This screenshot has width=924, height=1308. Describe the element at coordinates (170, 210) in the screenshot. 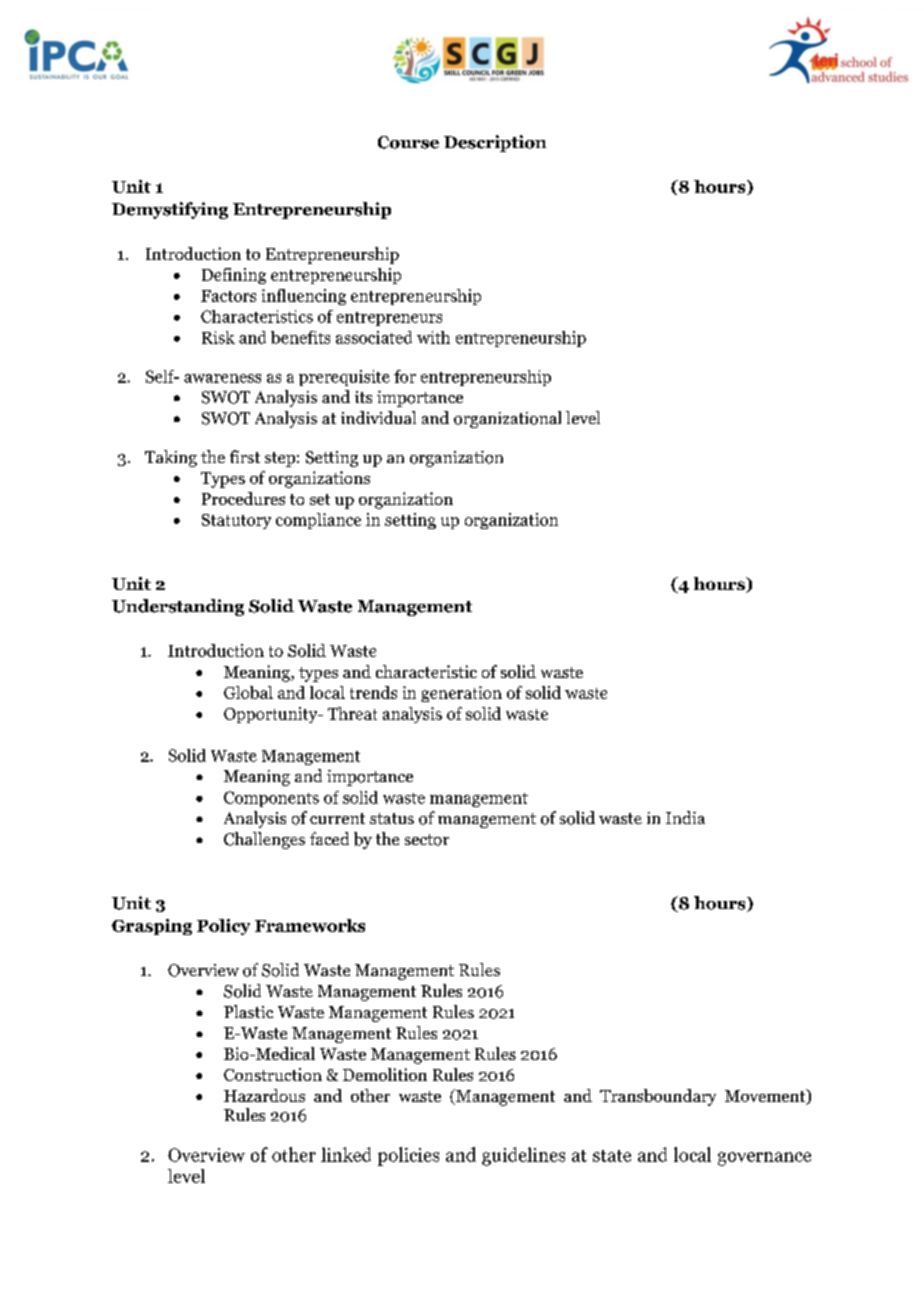

I see `Demystifying` at that location.
